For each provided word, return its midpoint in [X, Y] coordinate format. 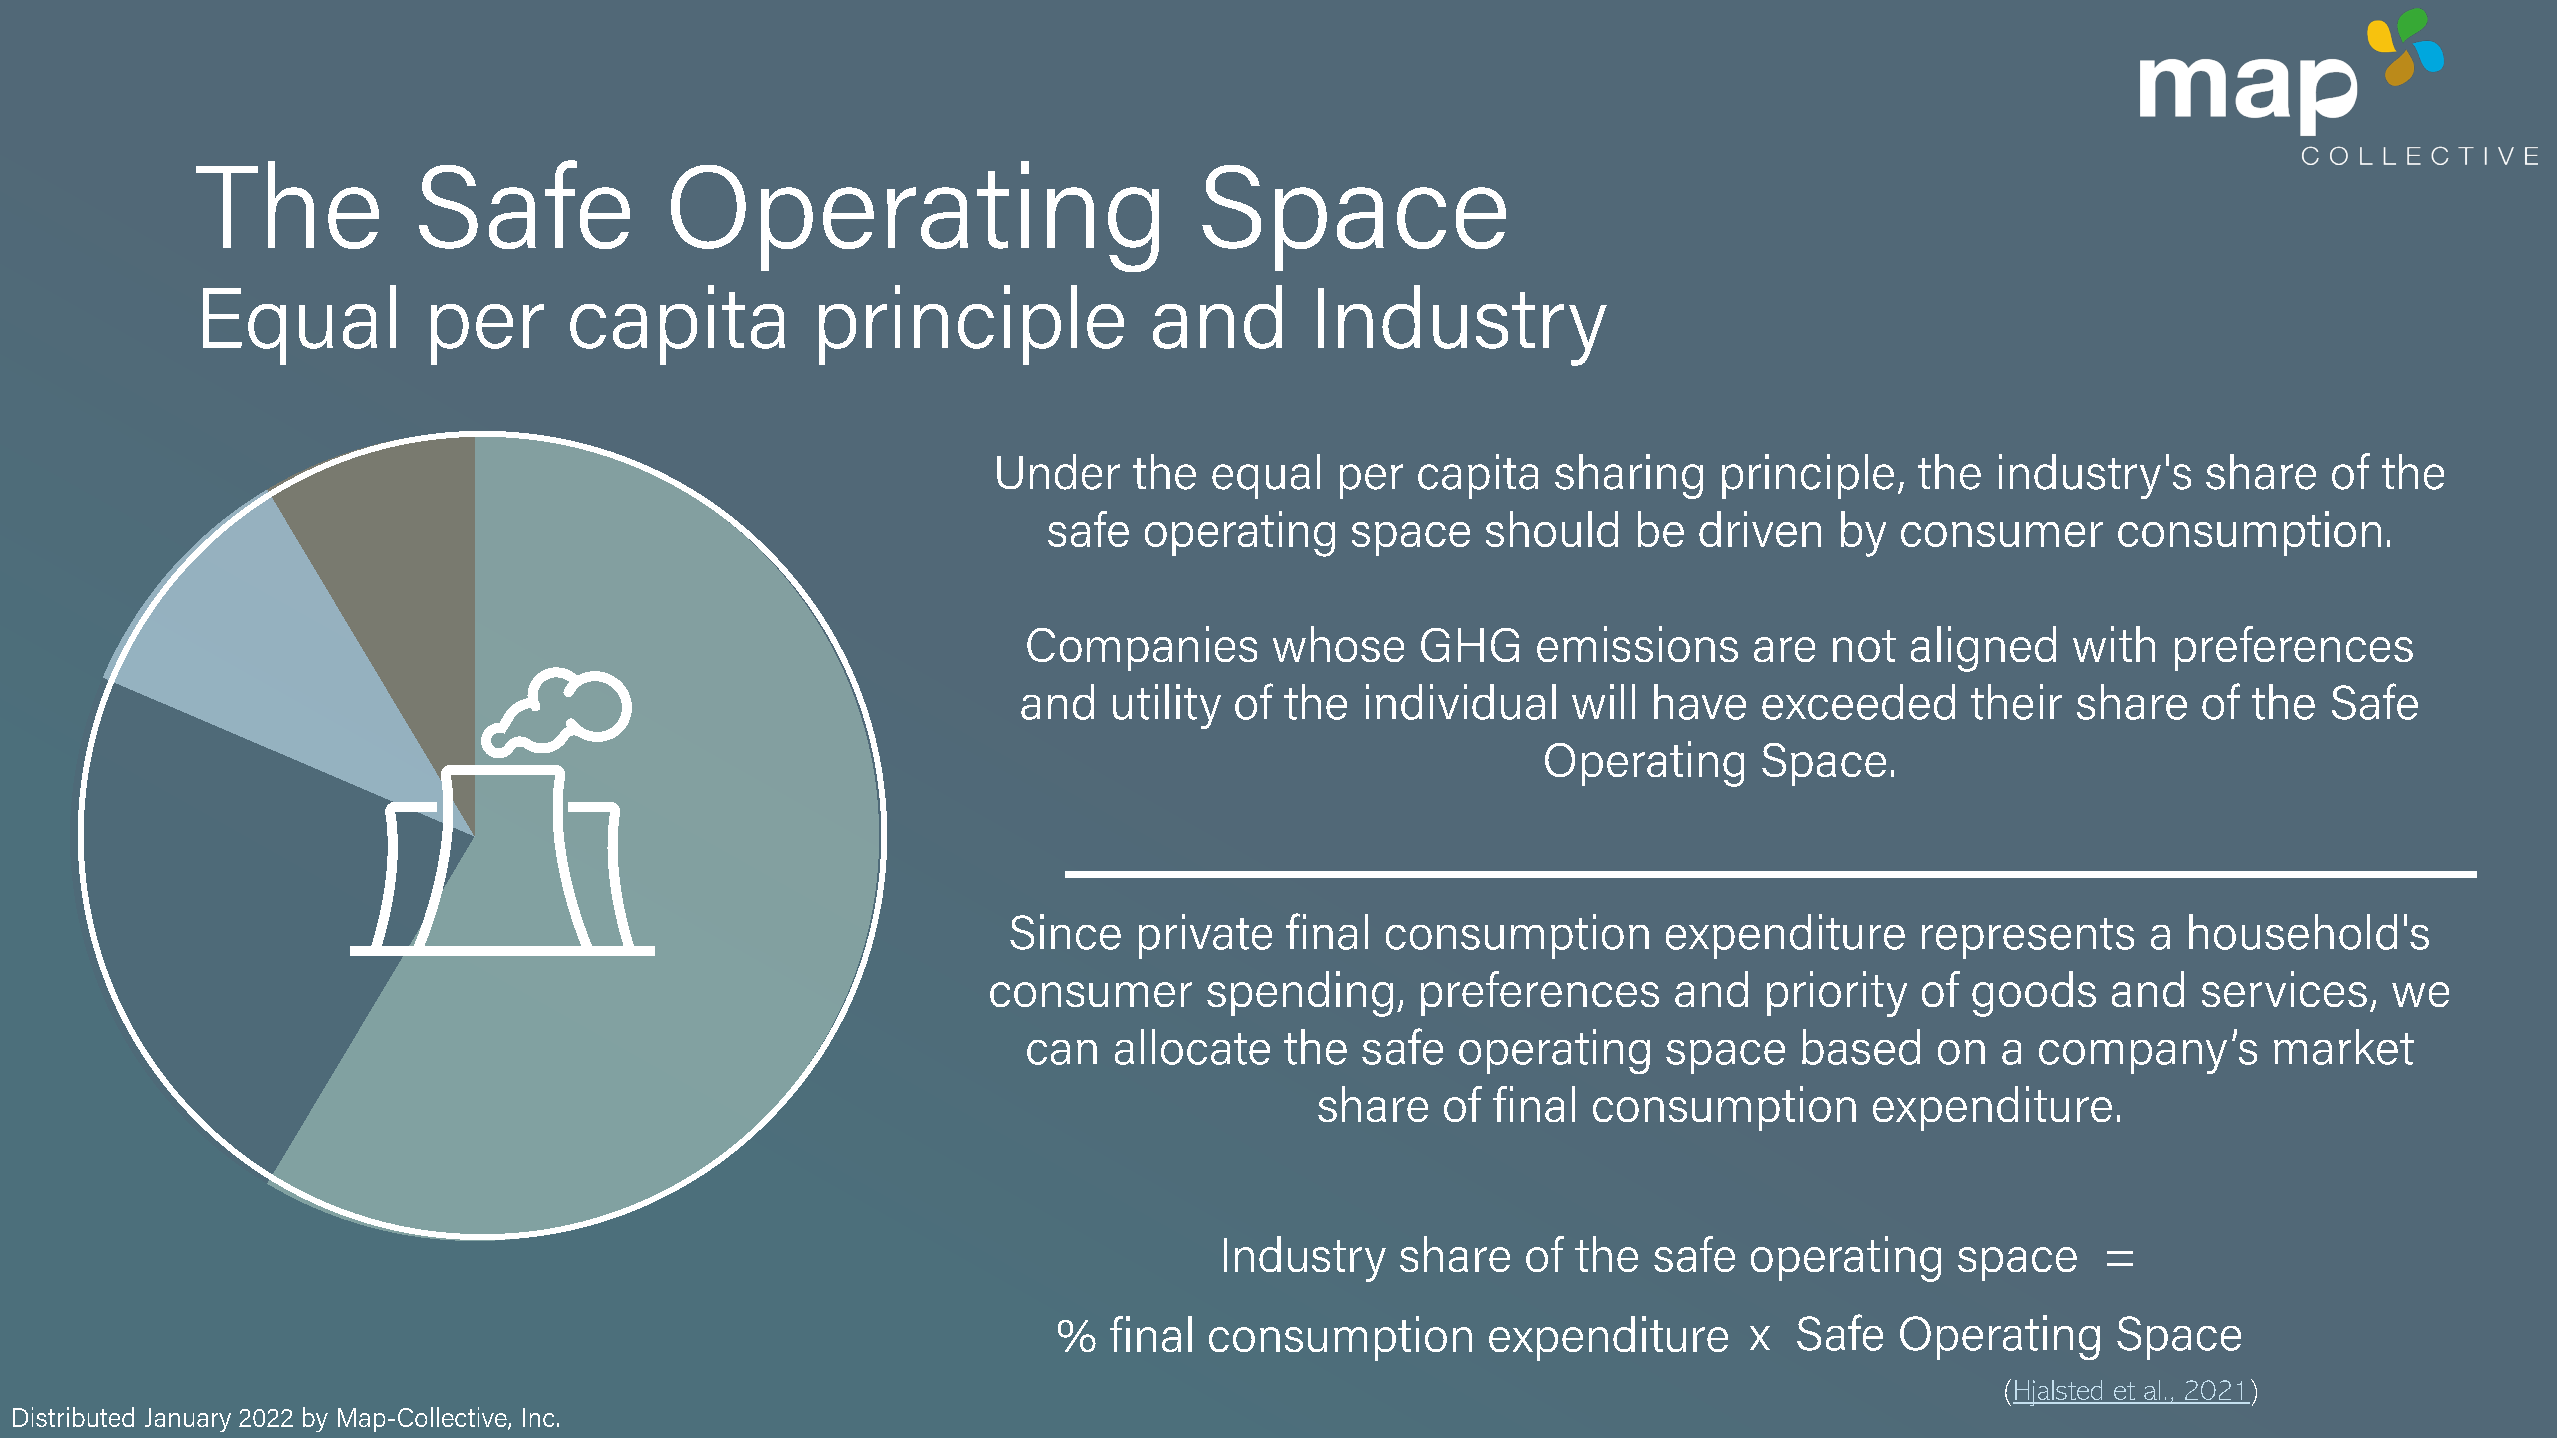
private [1205, 936]
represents [2028, 938]
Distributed [73, 1417]
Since [1065, 932]
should [1552, 529]
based [1861, 1047]
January [188, 1420]
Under [1058, 472]
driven [1760, 529]
